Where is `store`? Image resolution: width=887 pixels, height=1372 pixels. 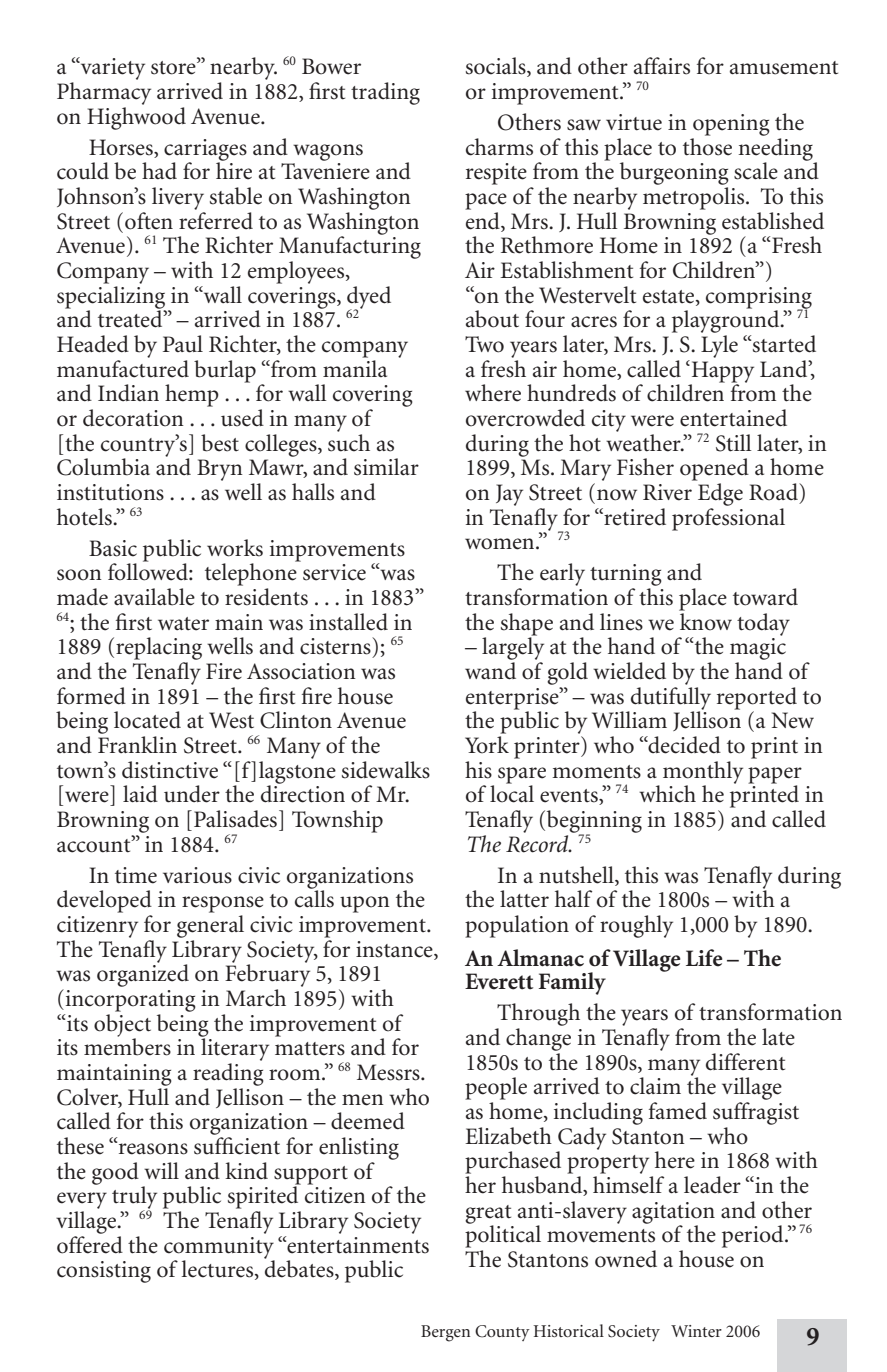 store is located at coordinates (174, 66).
